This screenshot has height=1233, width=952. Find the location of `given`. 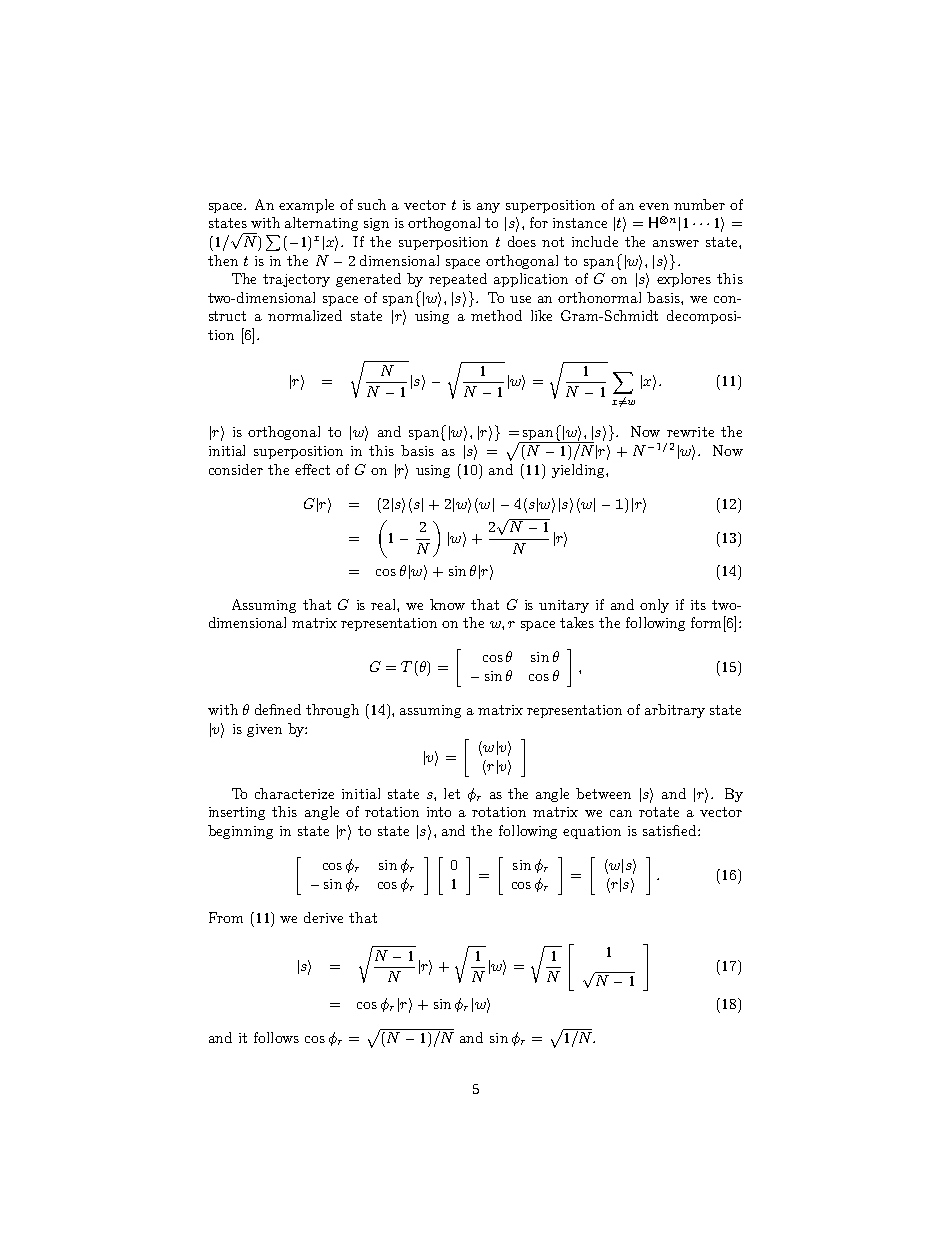

given is located at coordinates (264, 730).
